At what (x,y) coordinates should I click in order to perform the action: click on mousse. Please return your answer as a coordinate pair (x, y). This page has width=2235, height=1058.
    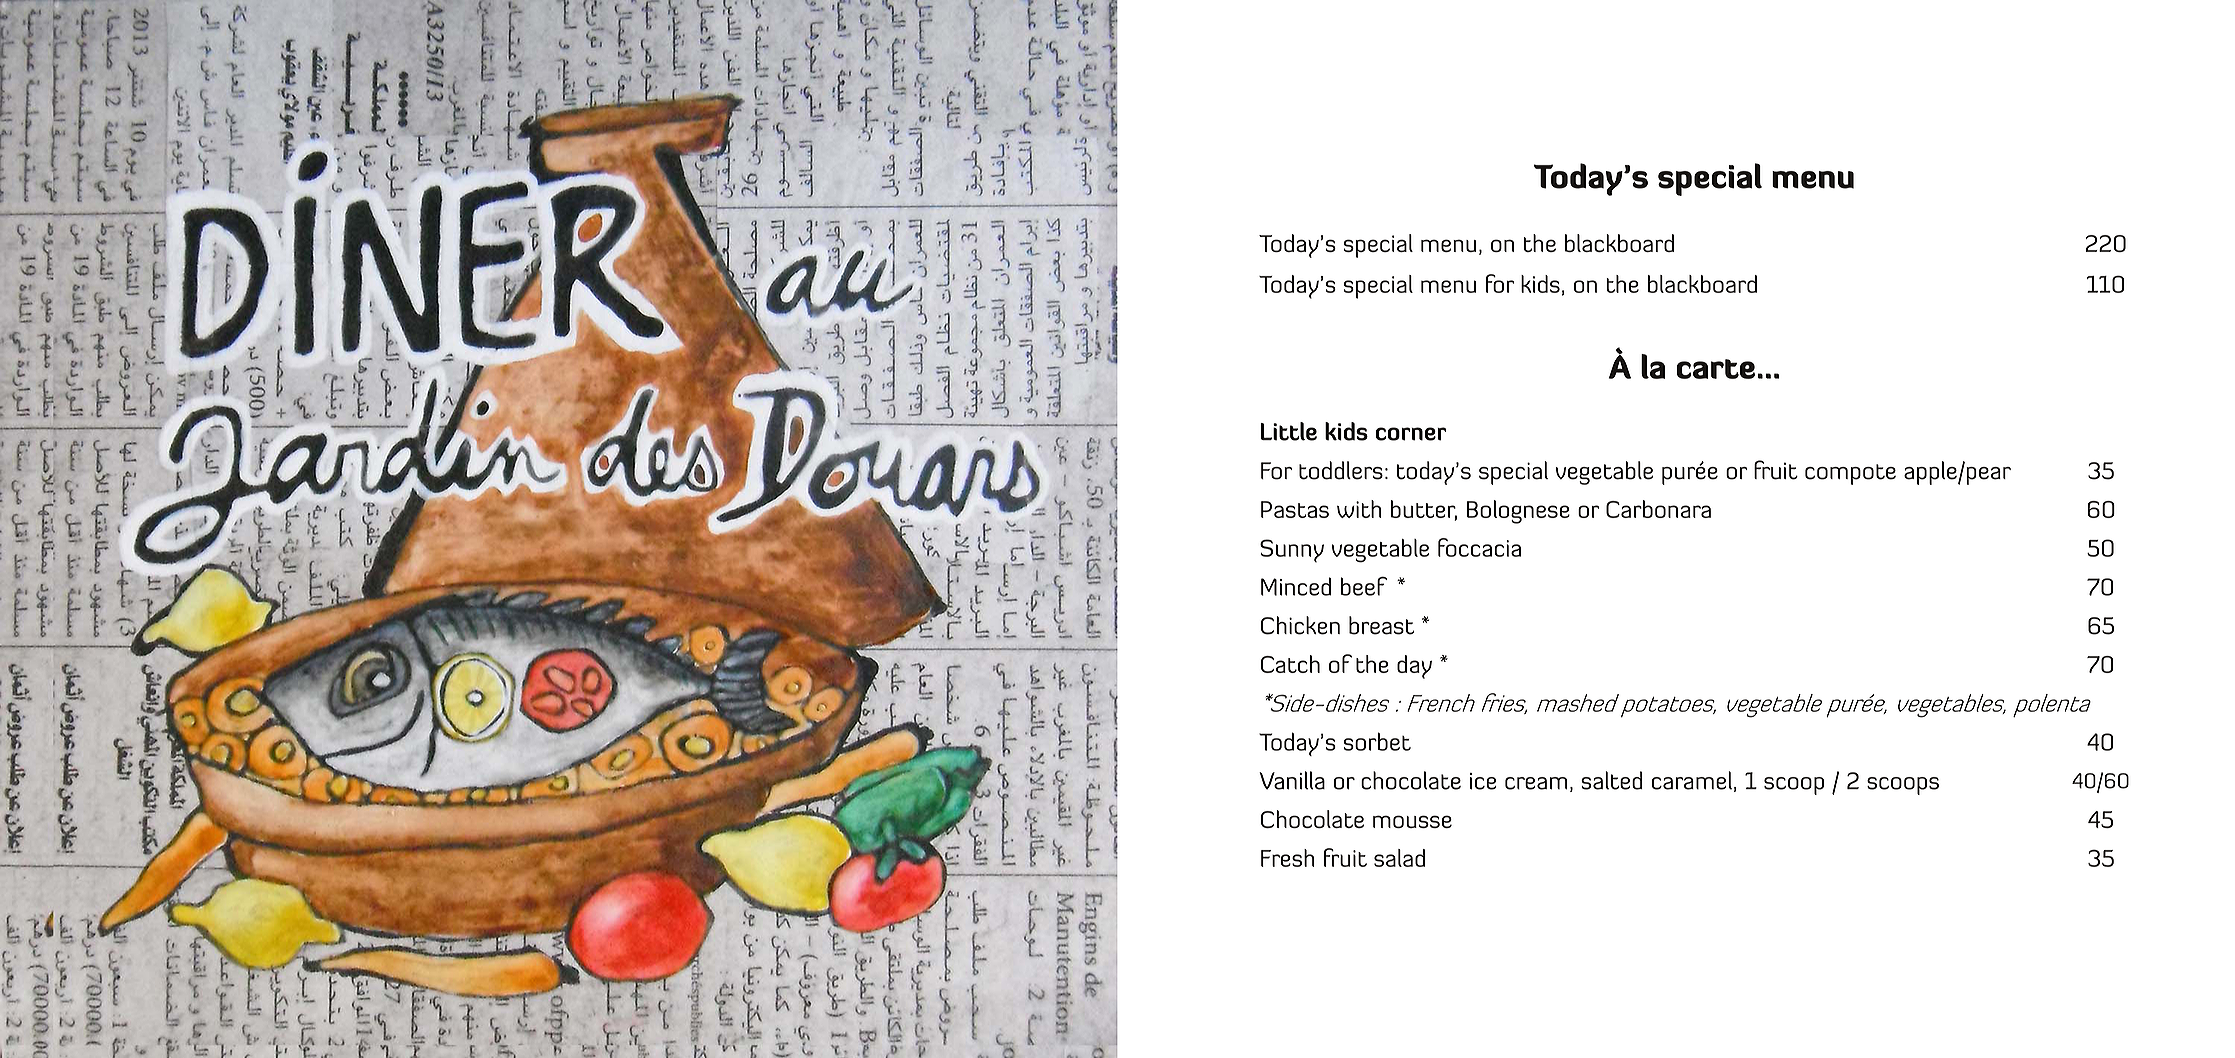
    Looking at the image, I should click on (1412, 821).
